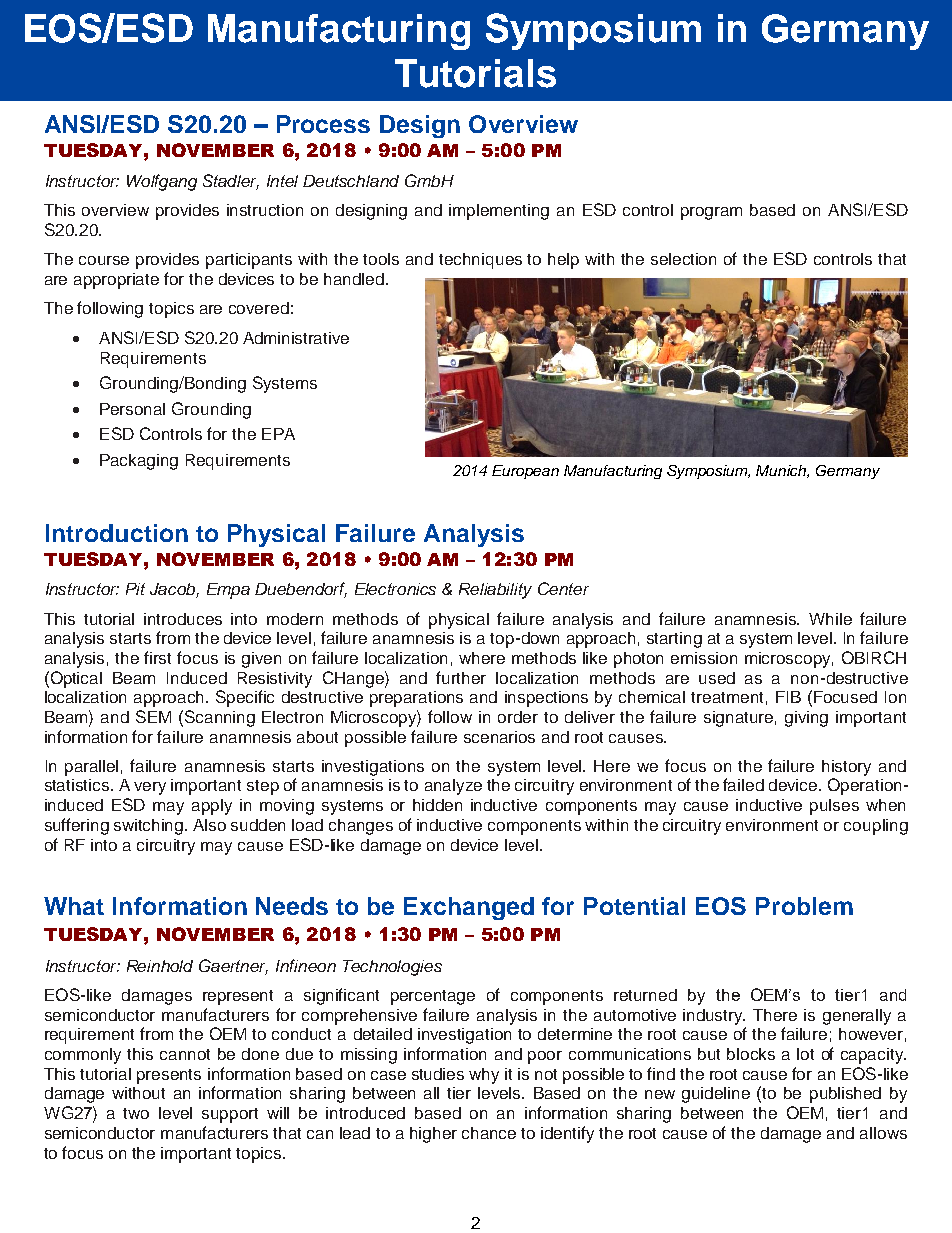 The image size is (952, 1233). Describe the element at coordinates (711, 213) in the document. I see `program` at that location.
